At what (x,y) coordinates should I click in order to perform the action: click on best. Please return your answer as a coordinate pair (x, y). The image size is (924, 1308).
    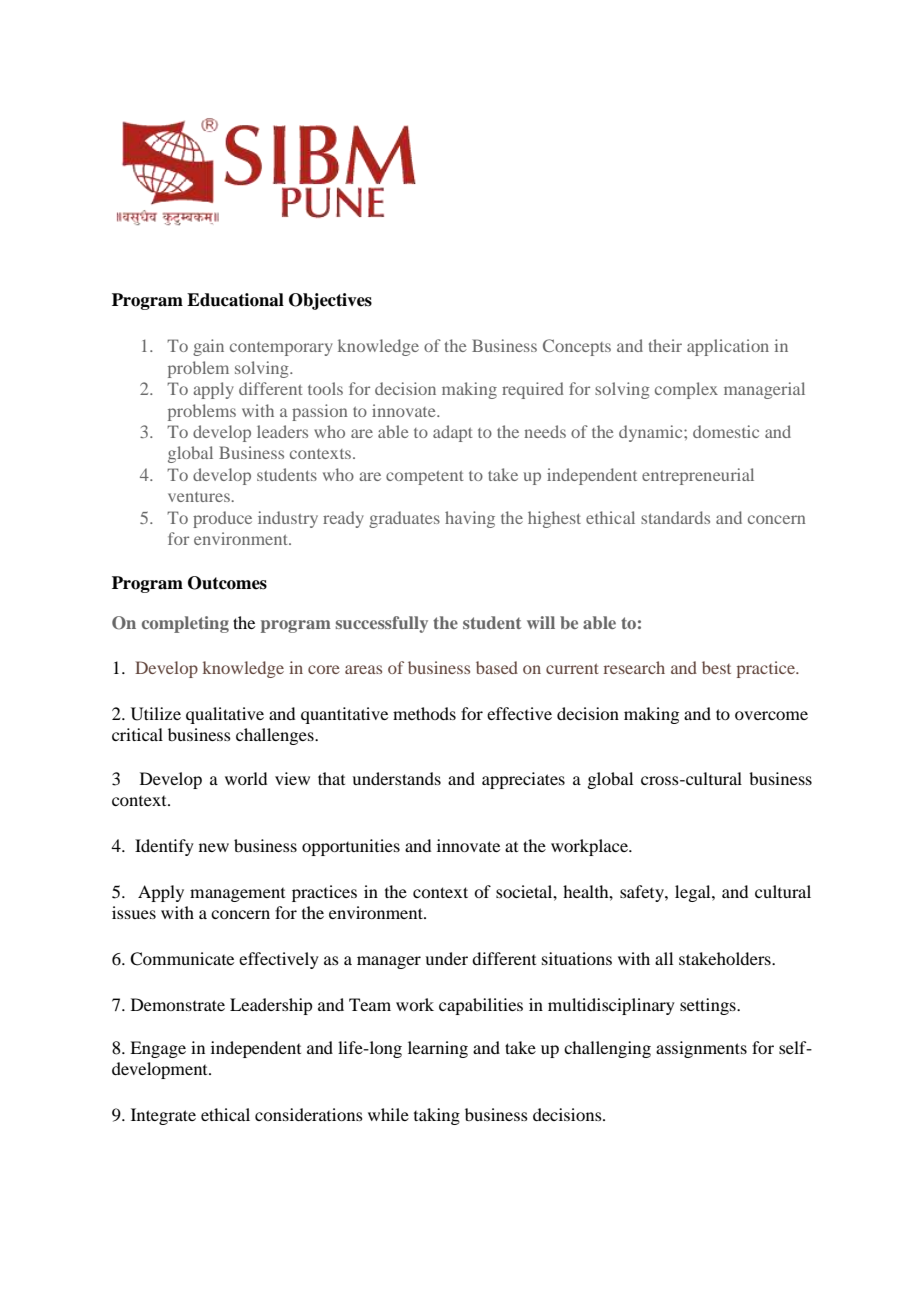
    Looking at the image, I should click on (716, 667).
